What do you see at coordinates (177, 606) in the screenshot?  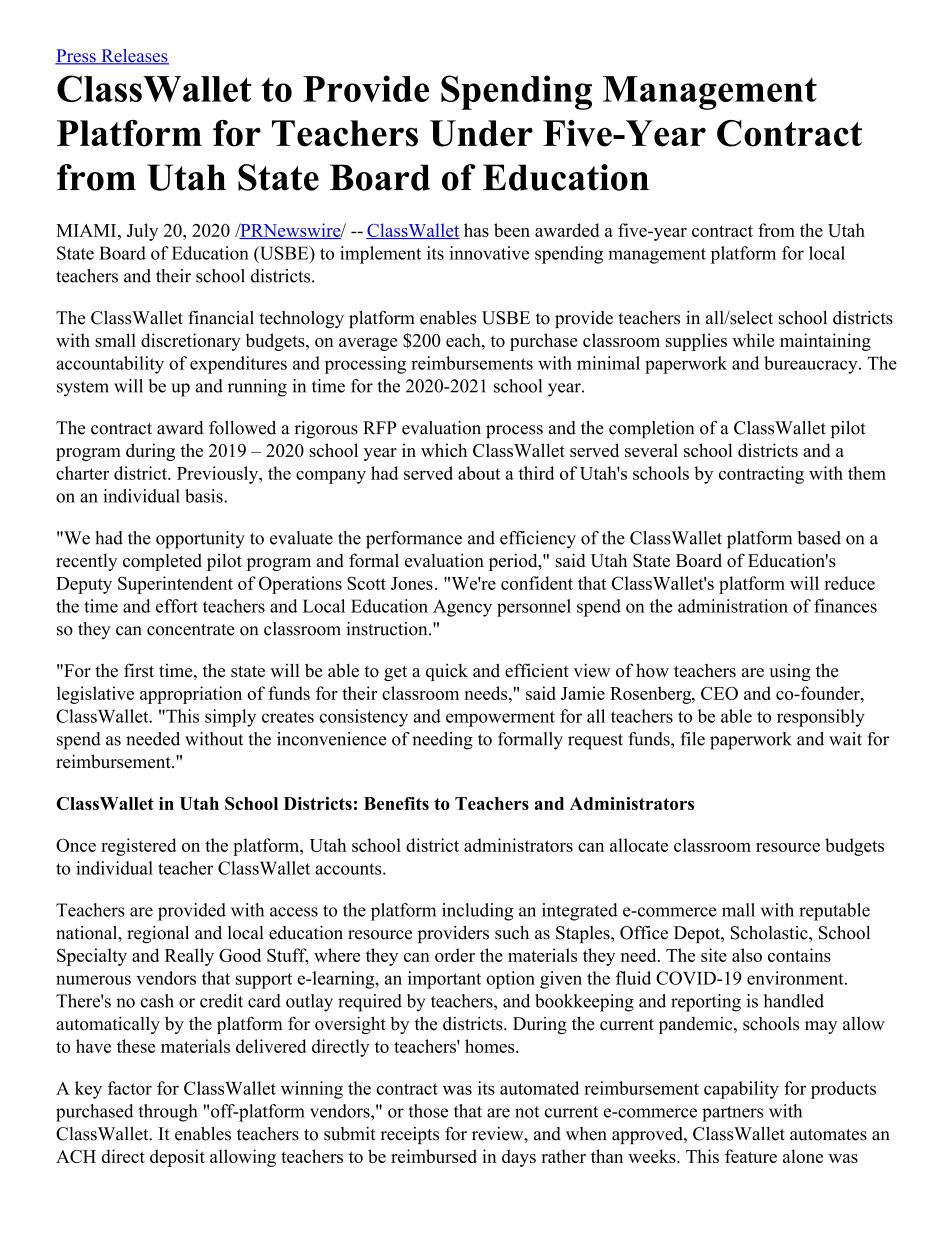 I see `effort` at bounding box center [177, 606].
